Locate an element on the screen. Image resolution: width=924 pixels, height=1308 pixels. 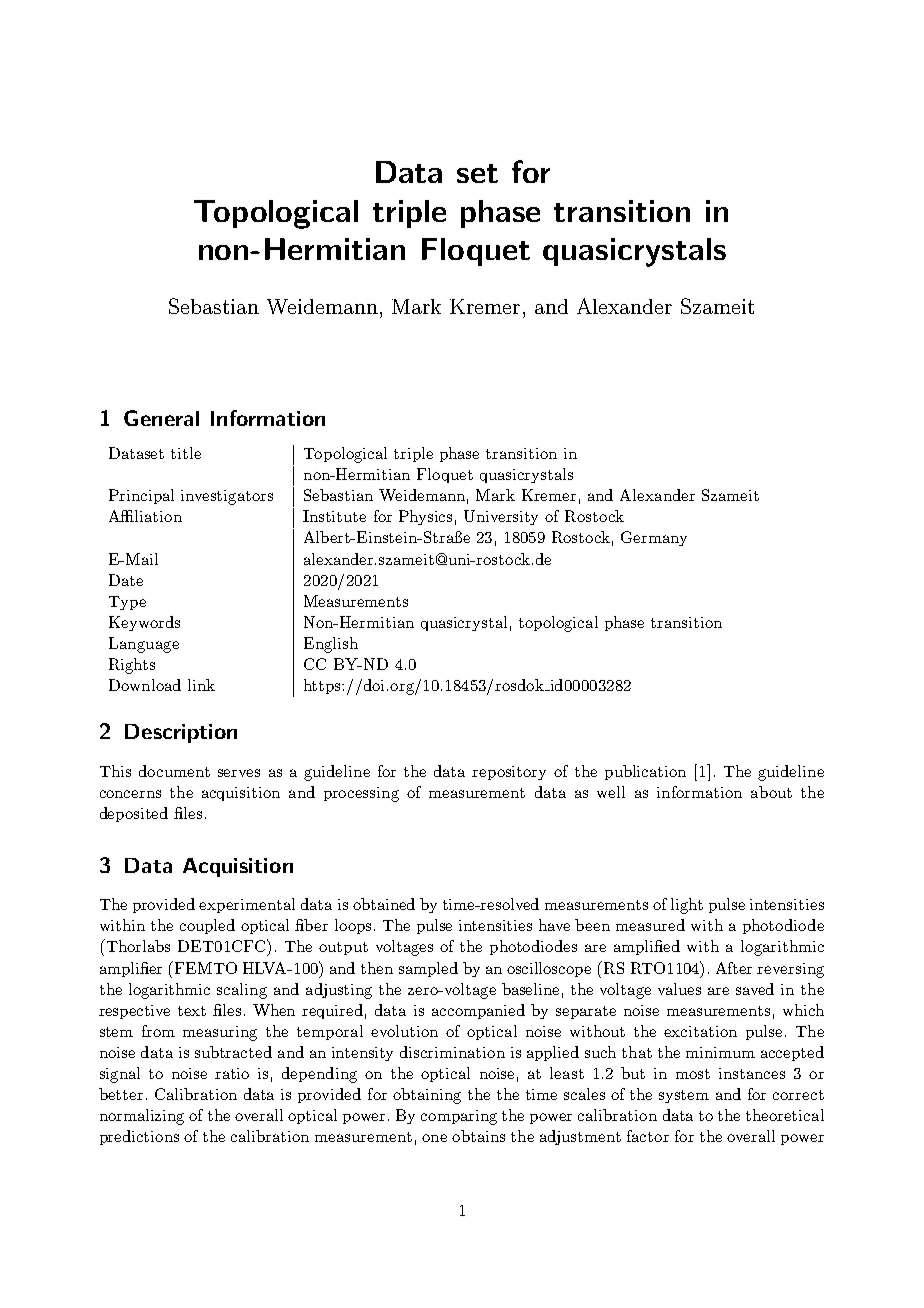
about is located at coordinates (771, 792).
